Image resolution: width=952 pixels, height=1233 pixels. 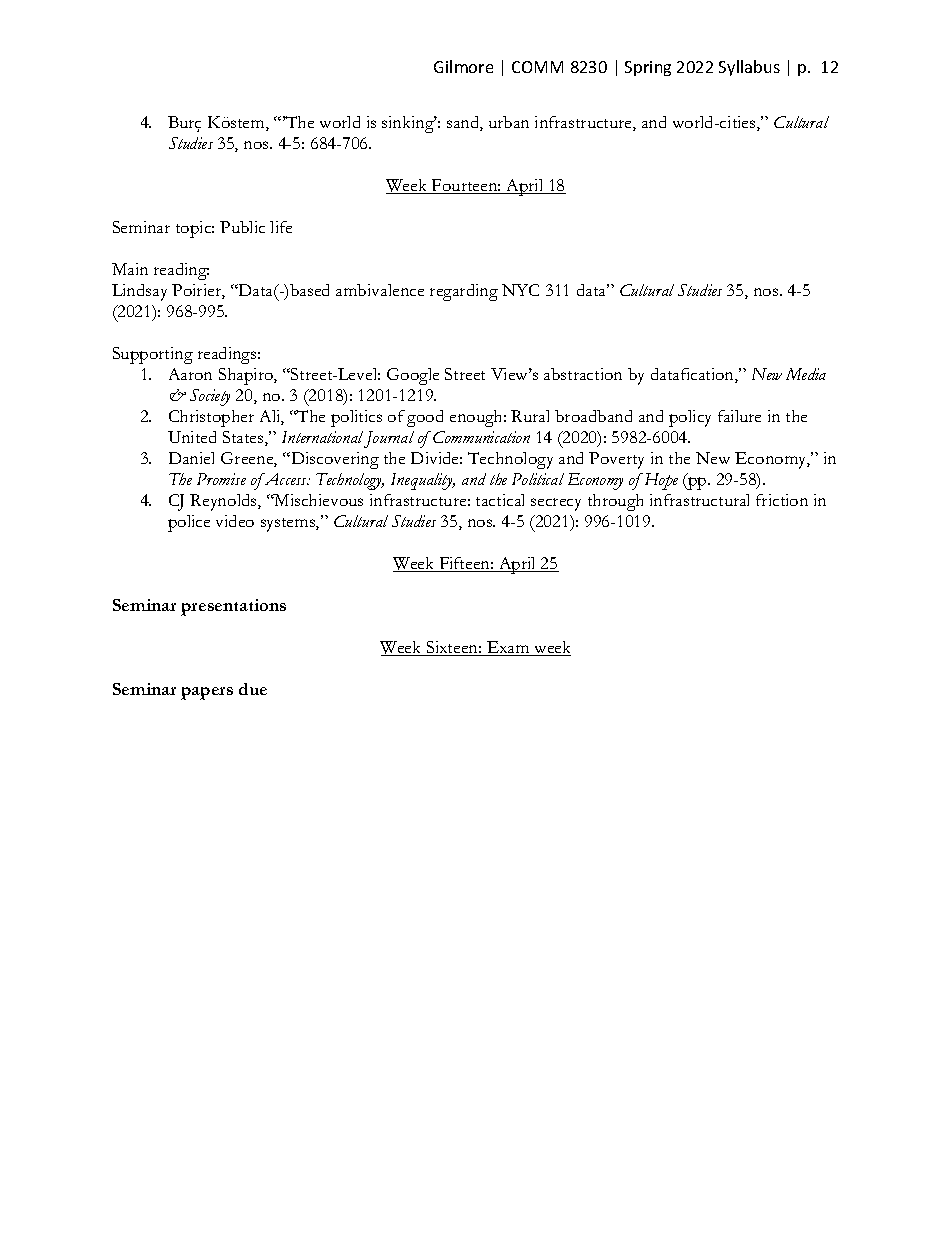 I want to click on papers, so click(x=207, y=693).
